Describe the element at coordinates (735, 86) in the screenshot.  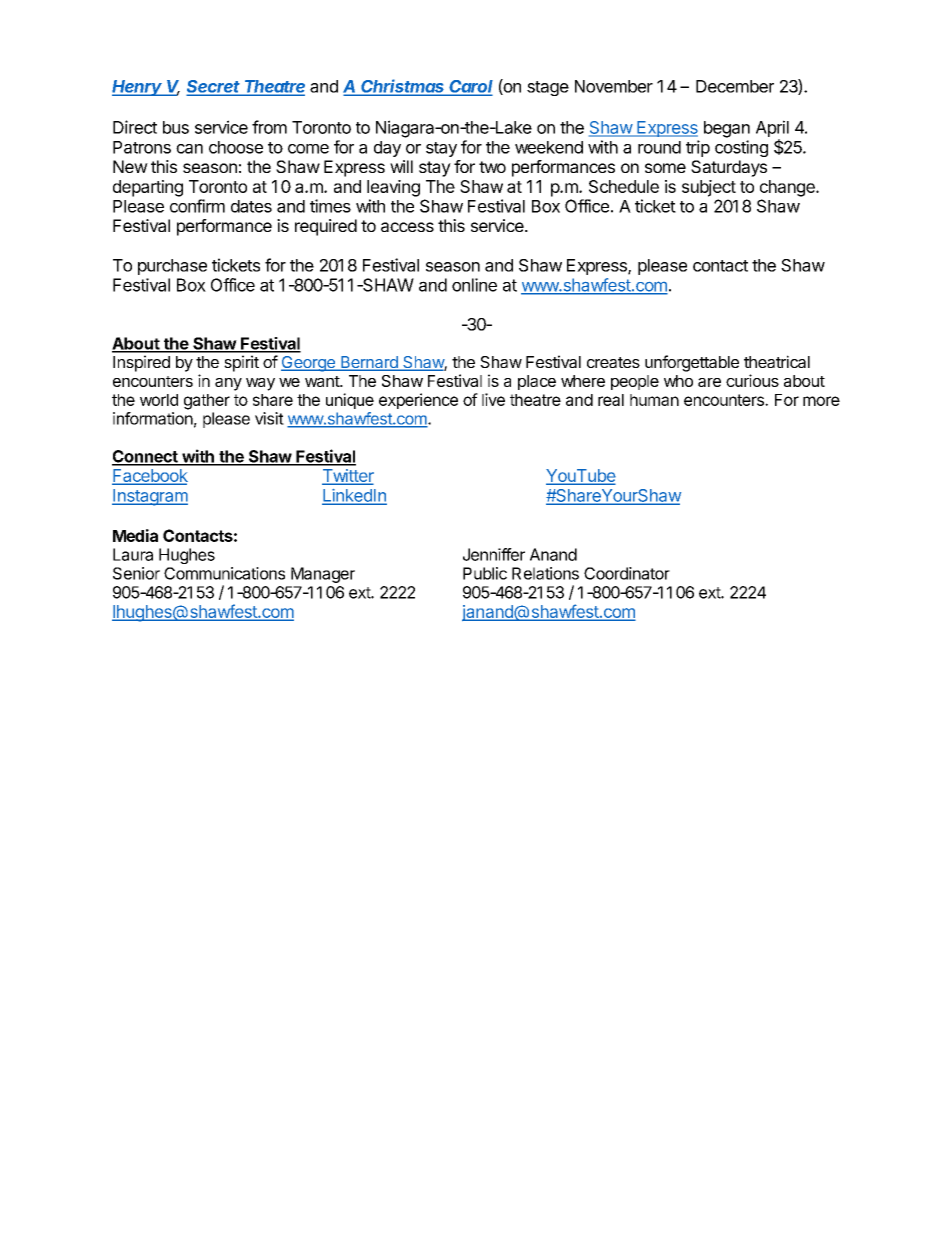
I see `December` at that location.
